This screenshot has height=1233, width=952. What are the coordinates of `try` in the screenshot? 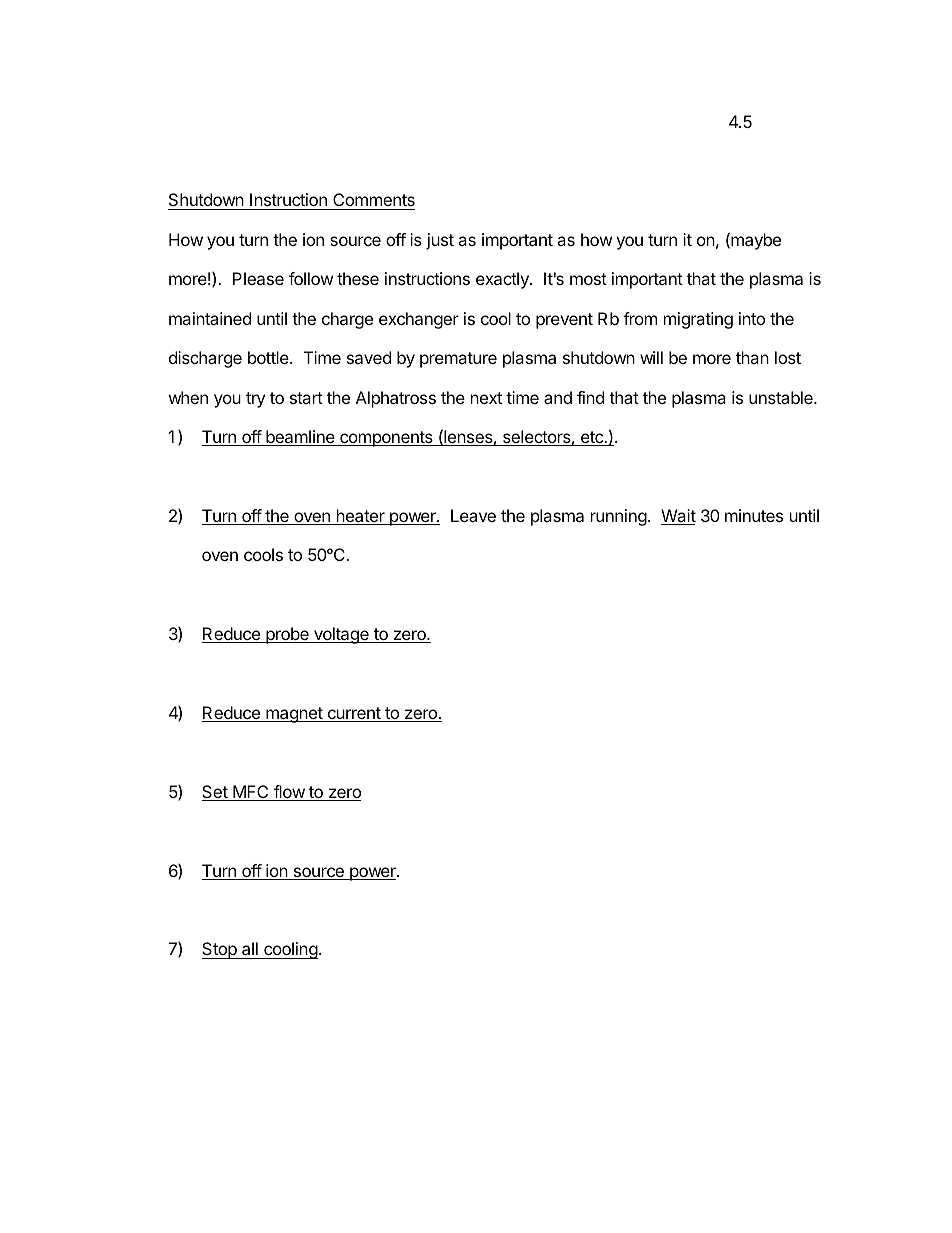 It's located at (255, 400).
